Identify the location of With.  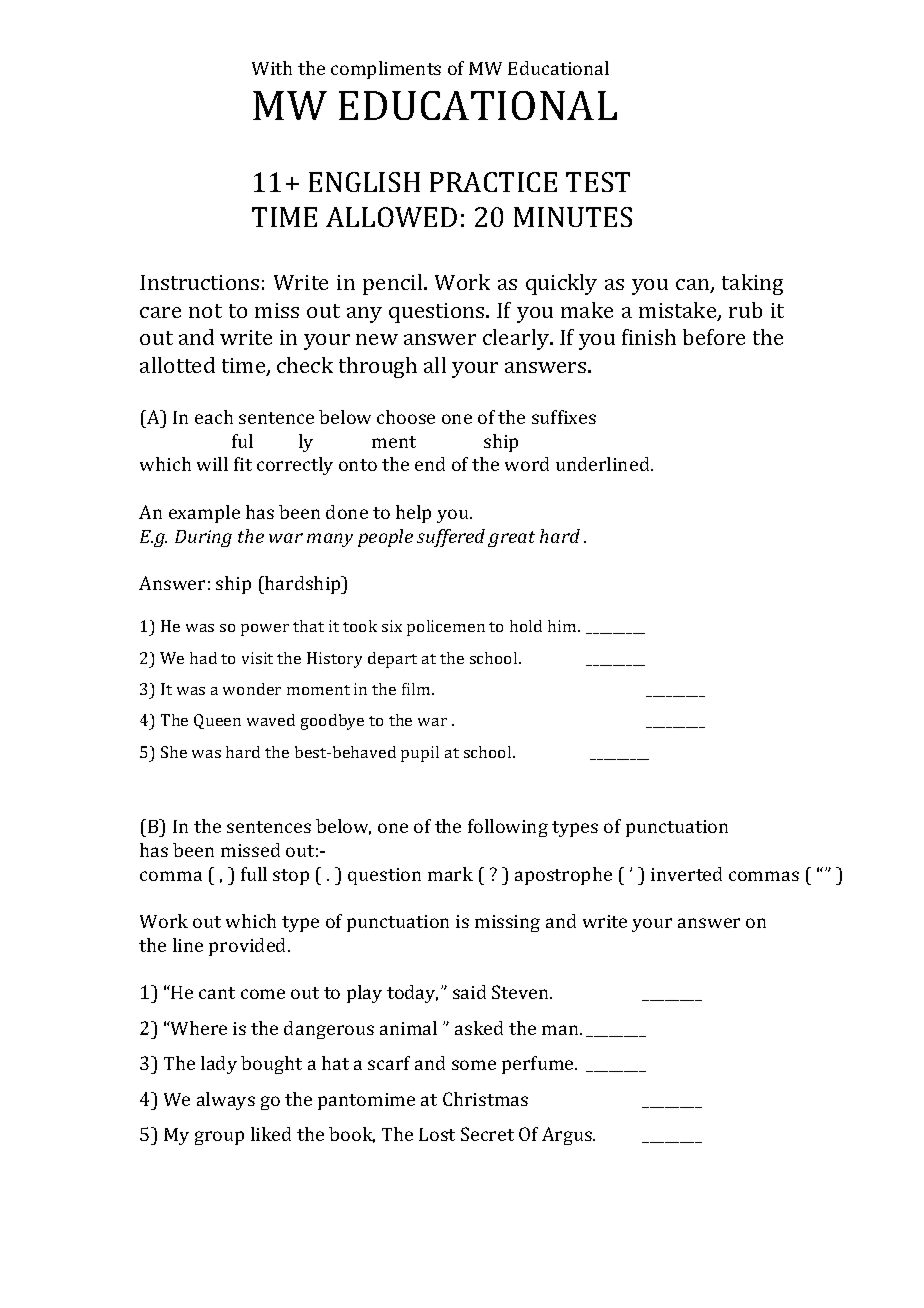
(272, 68).
